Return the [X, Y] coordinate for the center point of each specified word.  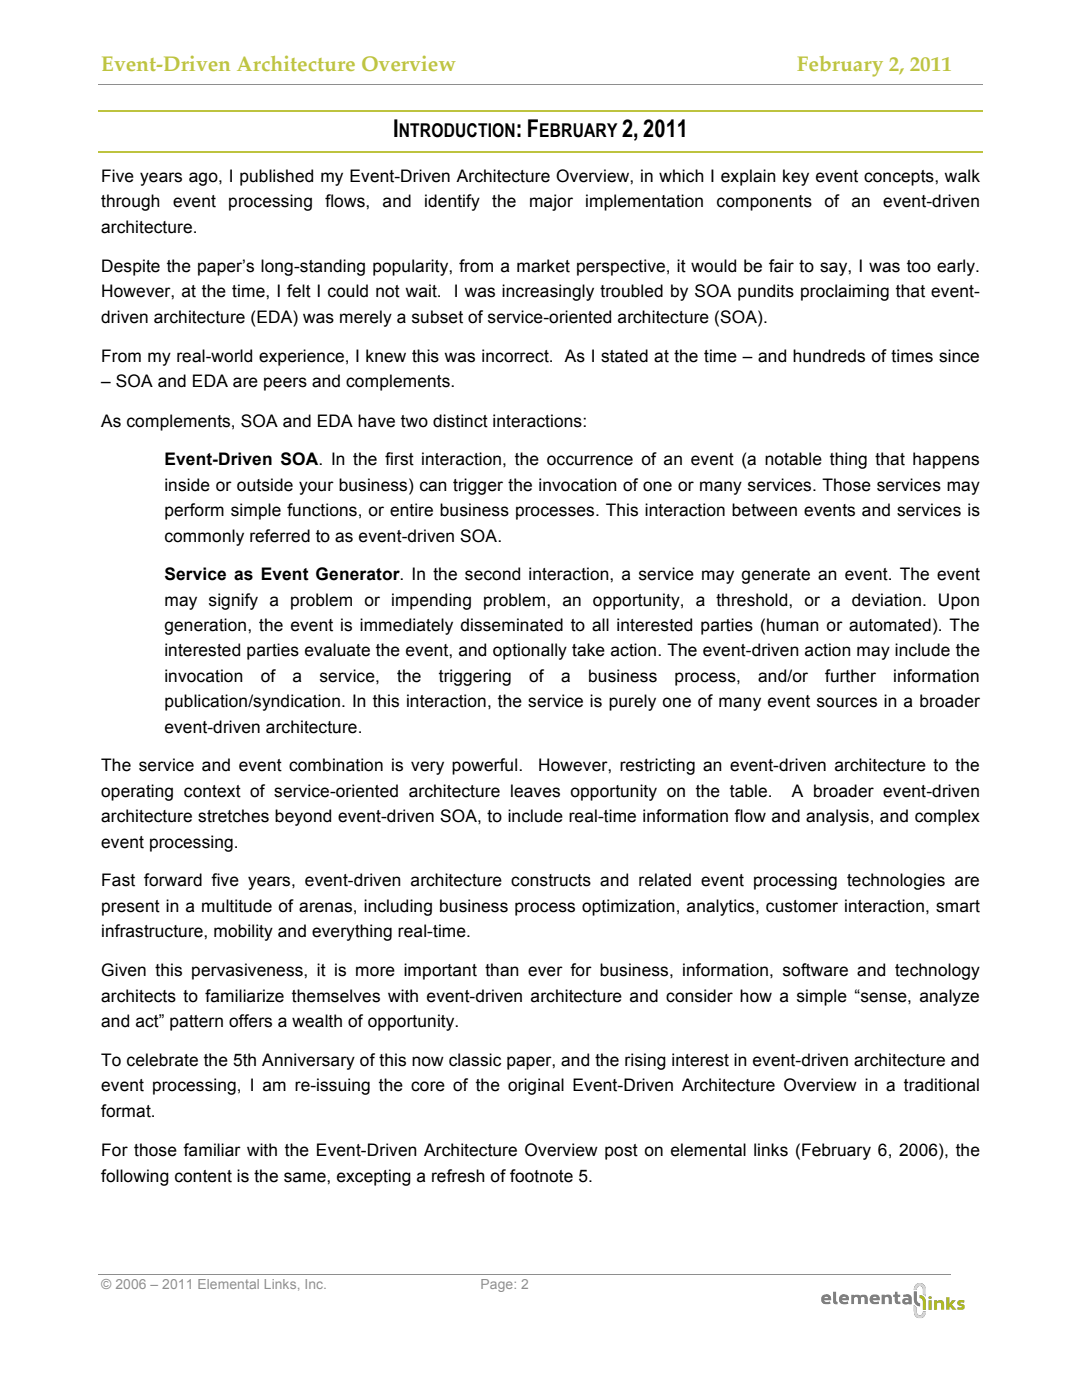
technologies [896, 881]
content [203, 1176]
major [551, 202]
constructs [551, 880]
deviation [886, 600]
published [276, 177]
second [492, 574]
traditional [941, 1085]
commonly [204, 537]
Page [498, 1285]
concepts [900, 178]
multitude [237, 906]
